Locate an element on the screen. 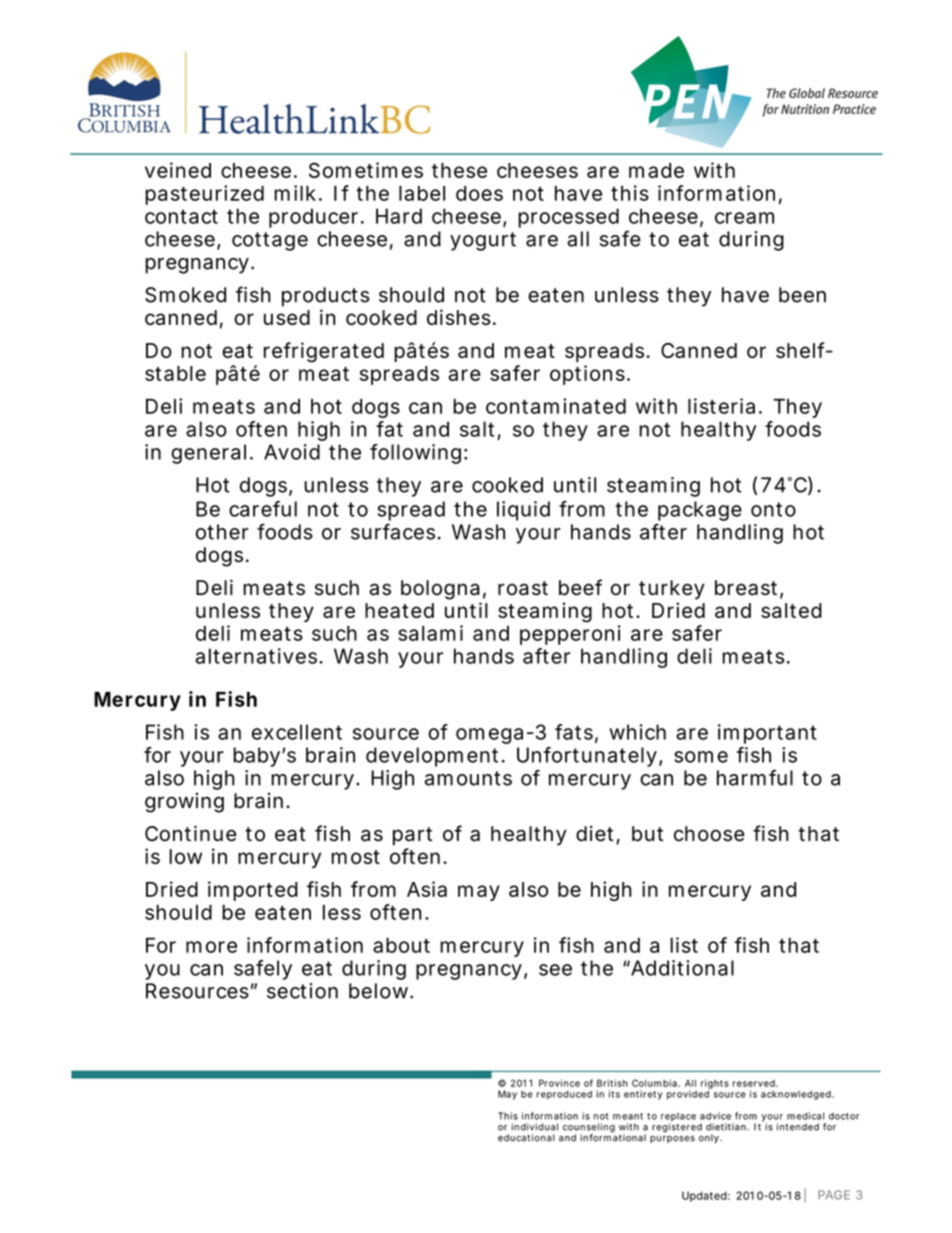 Image resolution: width=952 pixels, height=1233 pixels. alternatives is located at coordinates (258, 656).
